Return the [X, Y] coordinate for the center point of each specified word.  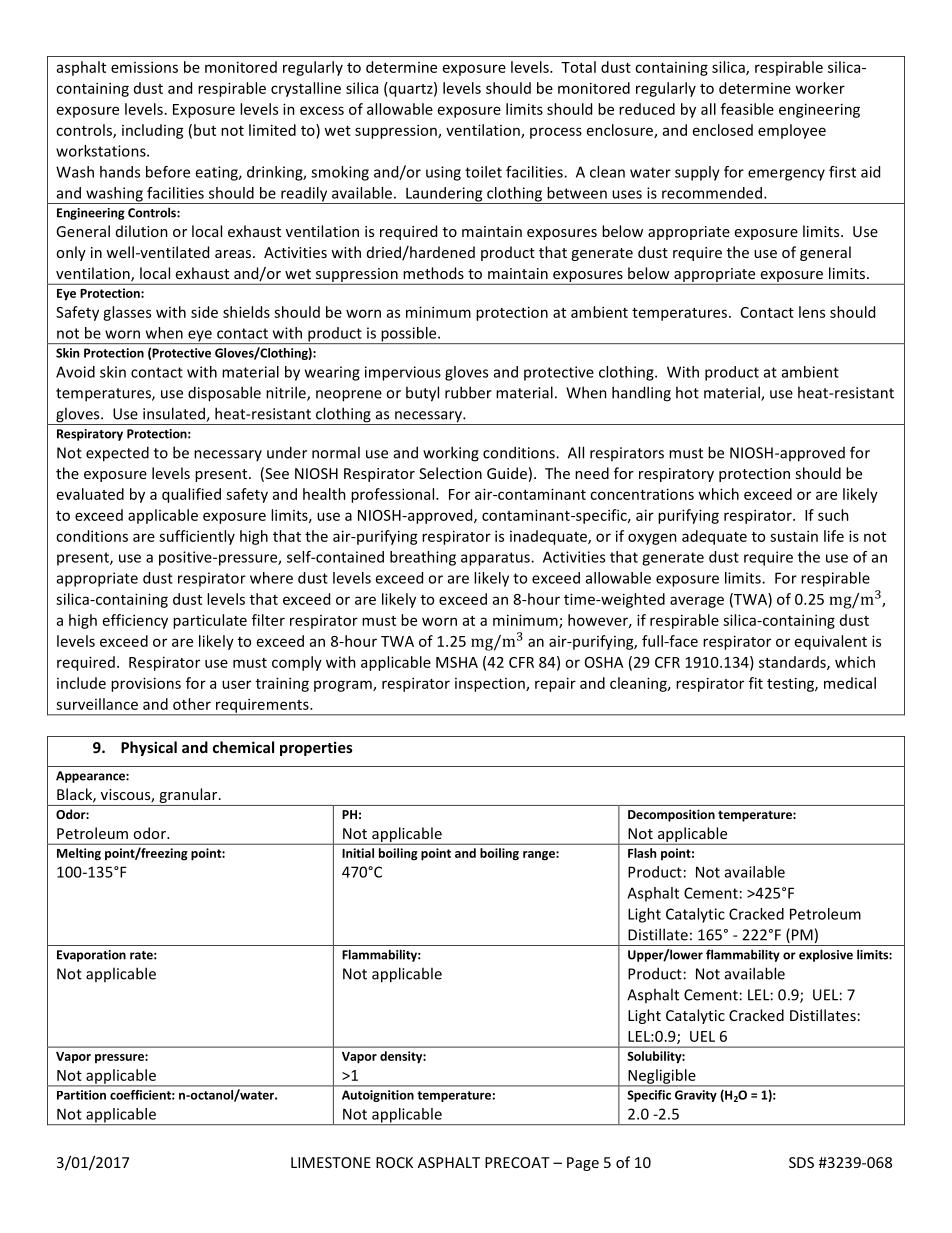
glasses [127, 313]
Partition [81, 1095]
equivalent [831, 642]
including [153, 131]
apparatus [496, 559]
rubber [468, 392]
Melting [79, 854]
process [556, 133]
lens [812, 312]
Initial [358, 853]
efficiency [135, 621]
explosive [826, 955]
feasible [747, 109]
